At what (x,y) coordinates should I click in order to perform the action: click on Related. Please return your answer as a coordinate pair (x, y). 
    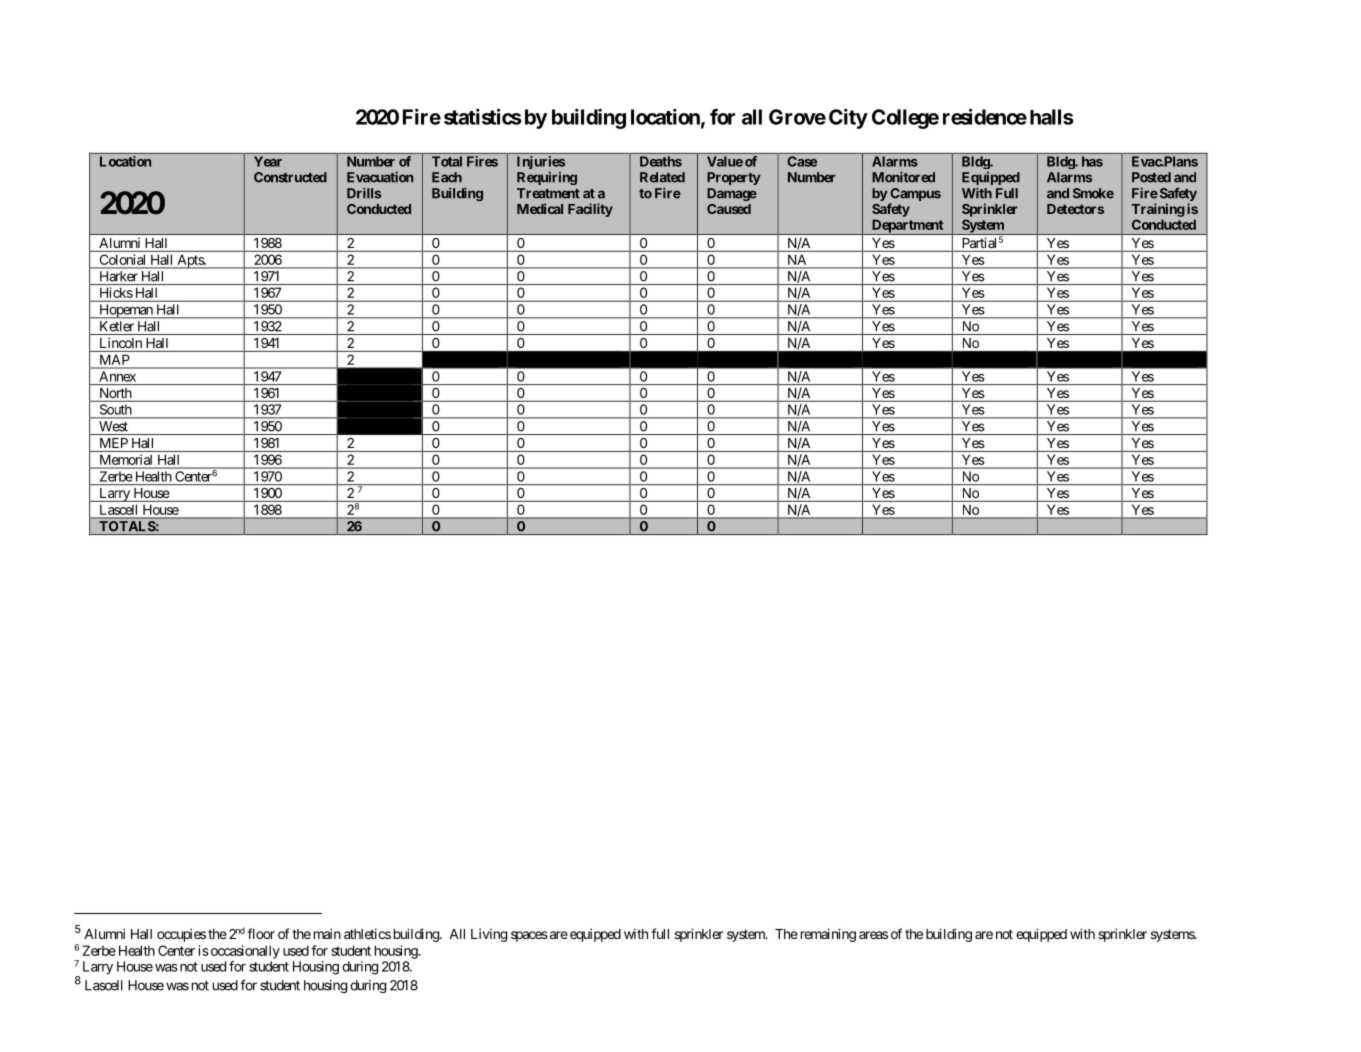
    Looking at the image, I should click on (662, 177).
